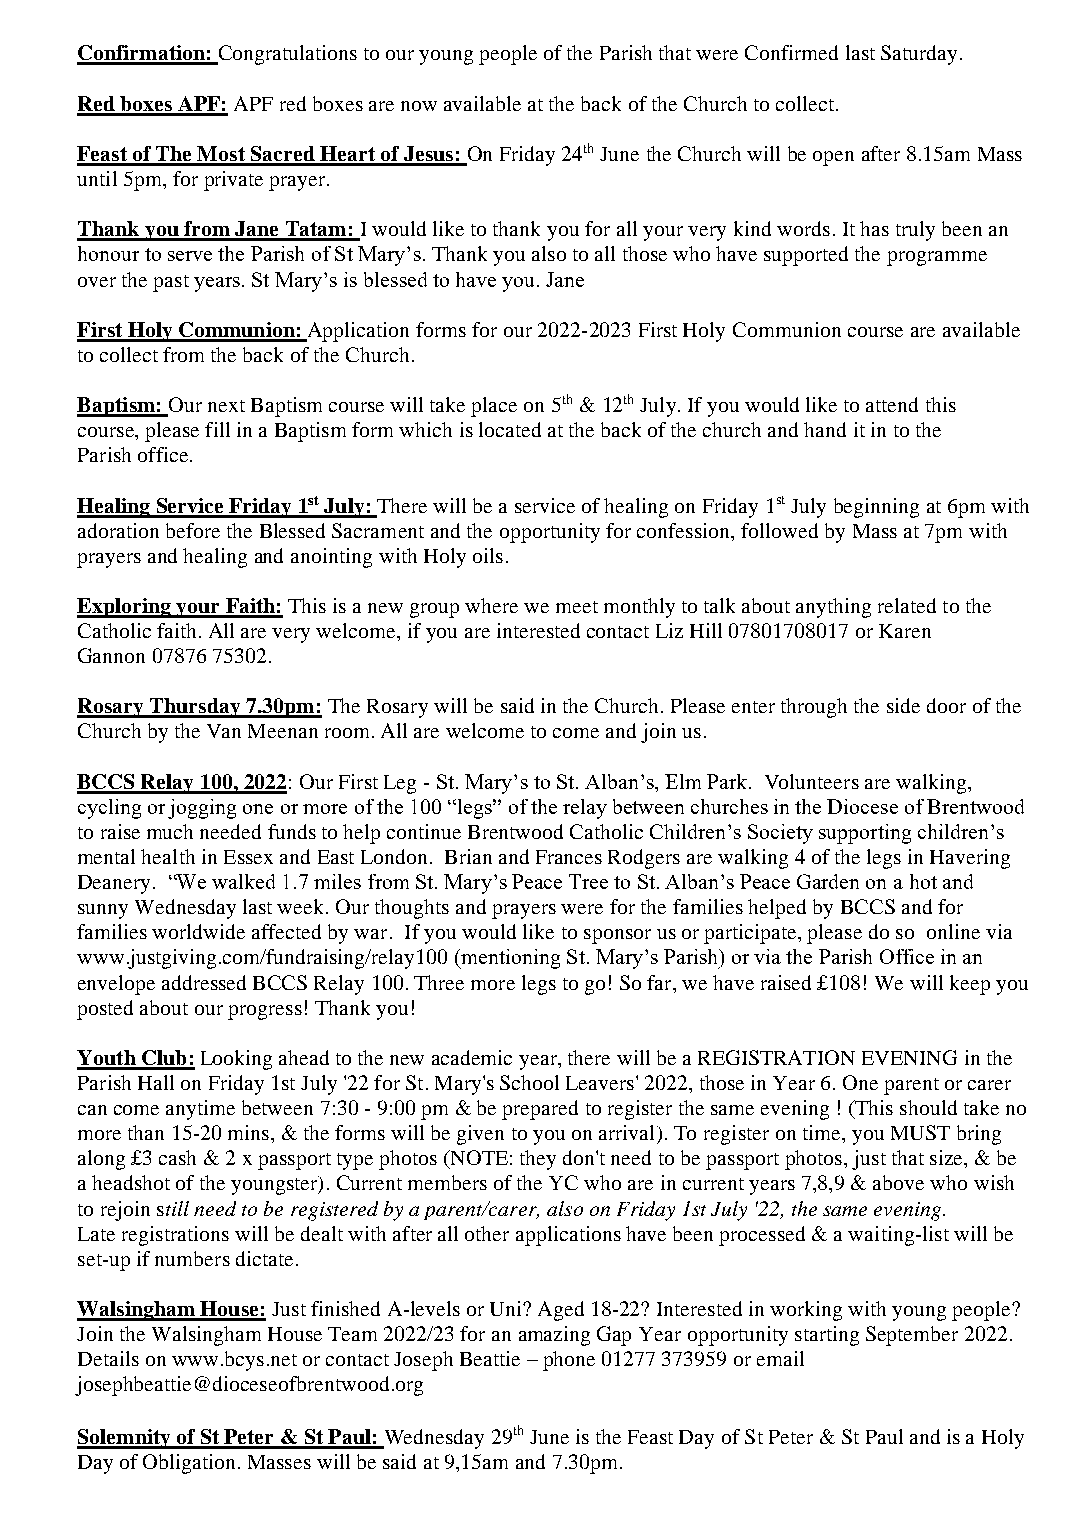 The image size is (1083, 1532). What do you see at coordinates (510, 429) in the document?
I see `located` at bounding box center [510, 429].
